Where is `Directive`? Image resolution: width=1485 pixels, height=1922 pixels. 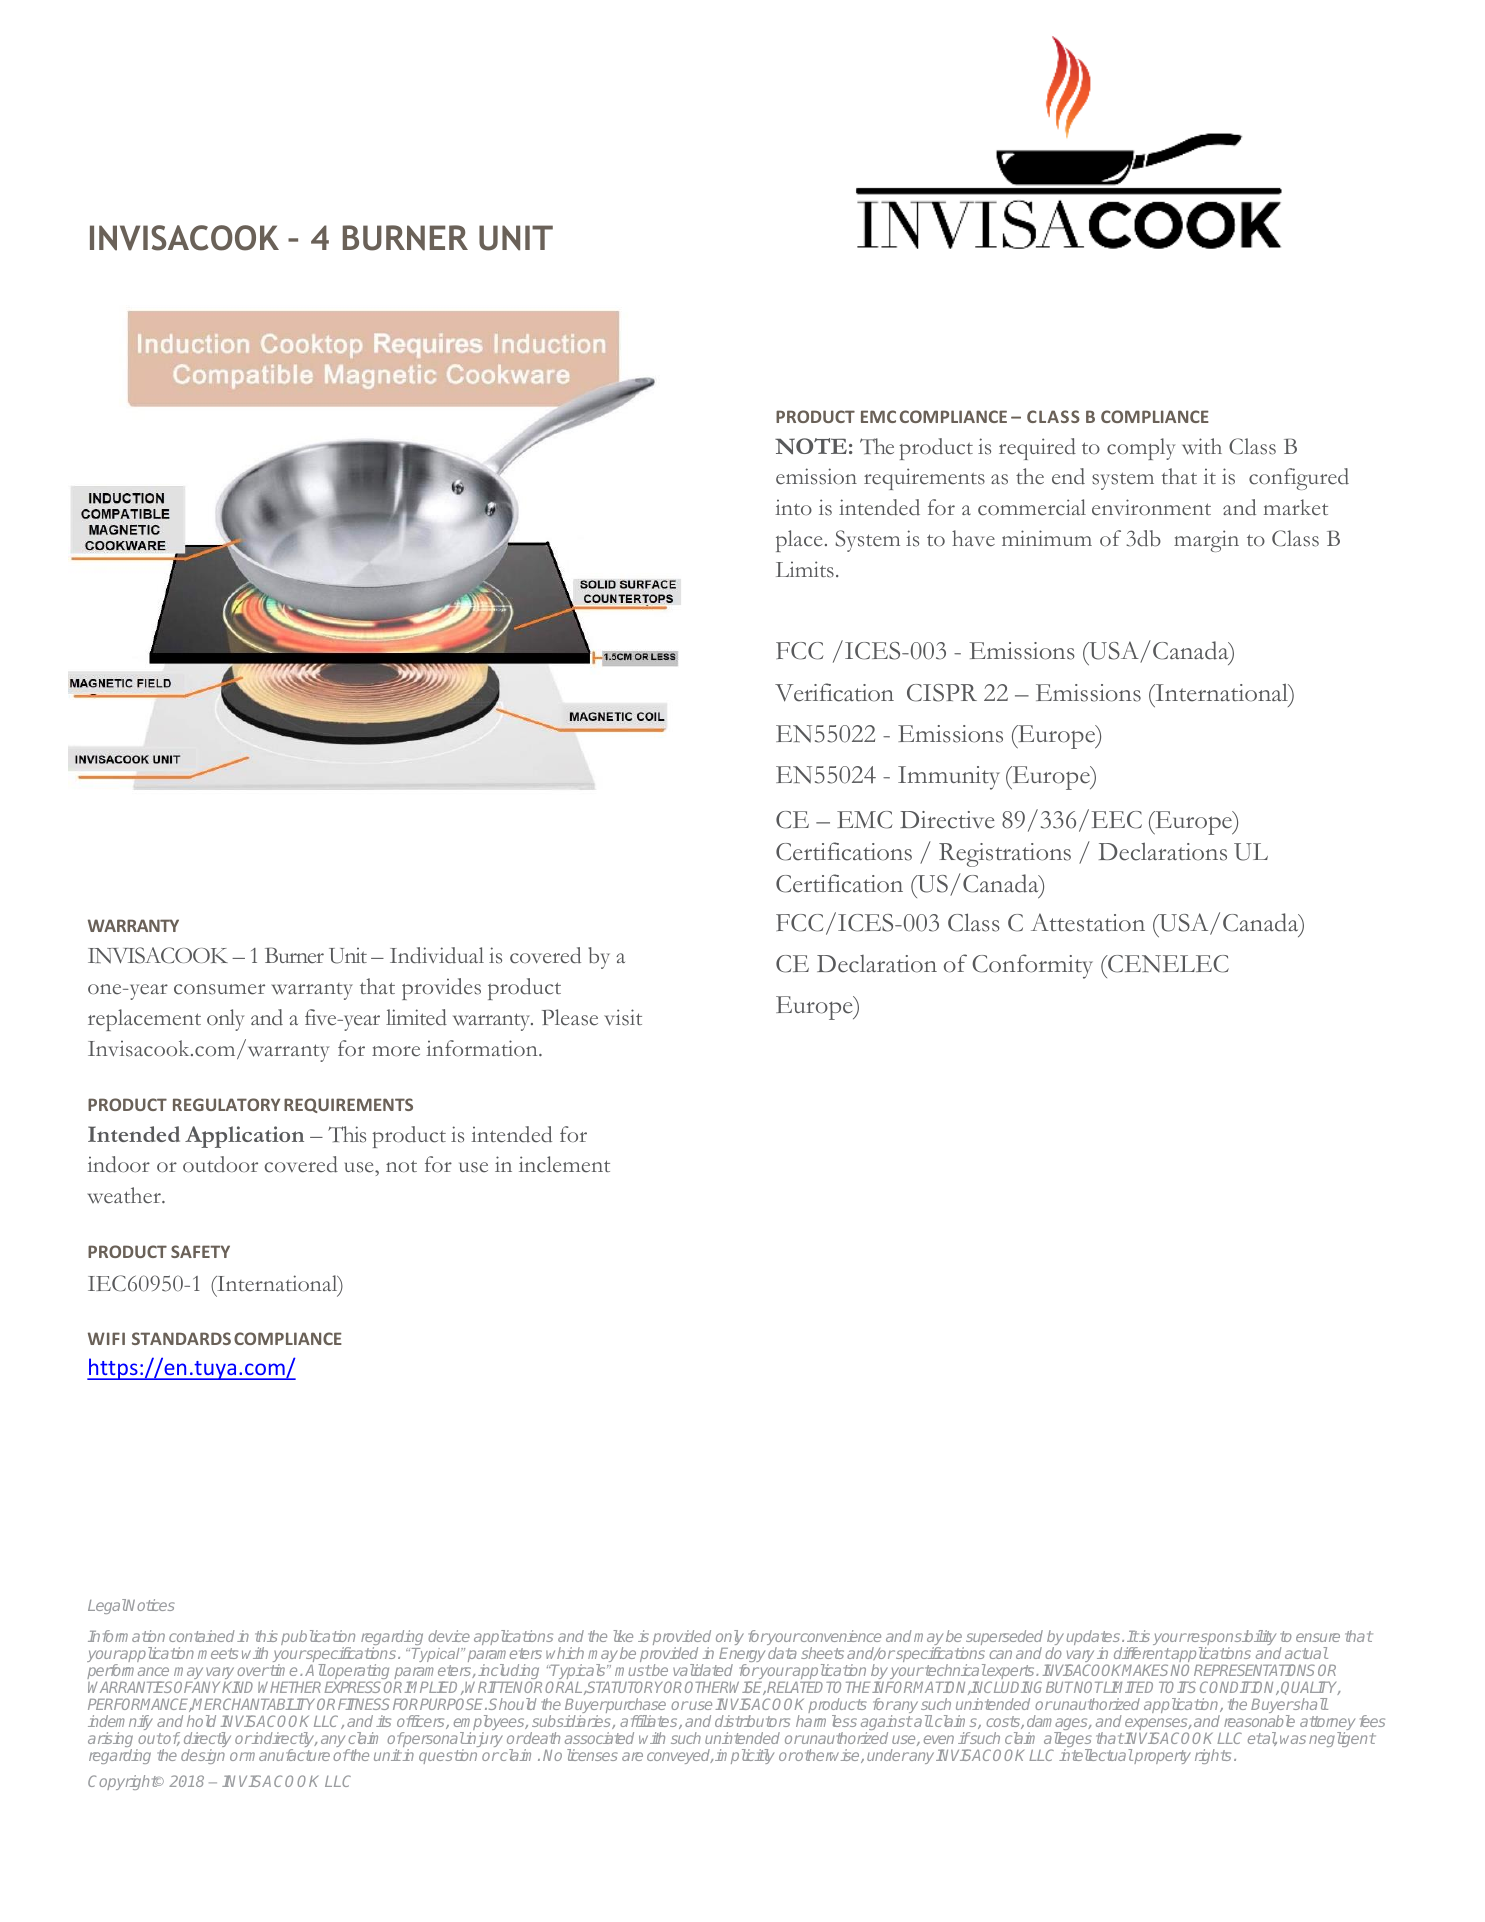 Directive is located at coordinates (947, 820).
